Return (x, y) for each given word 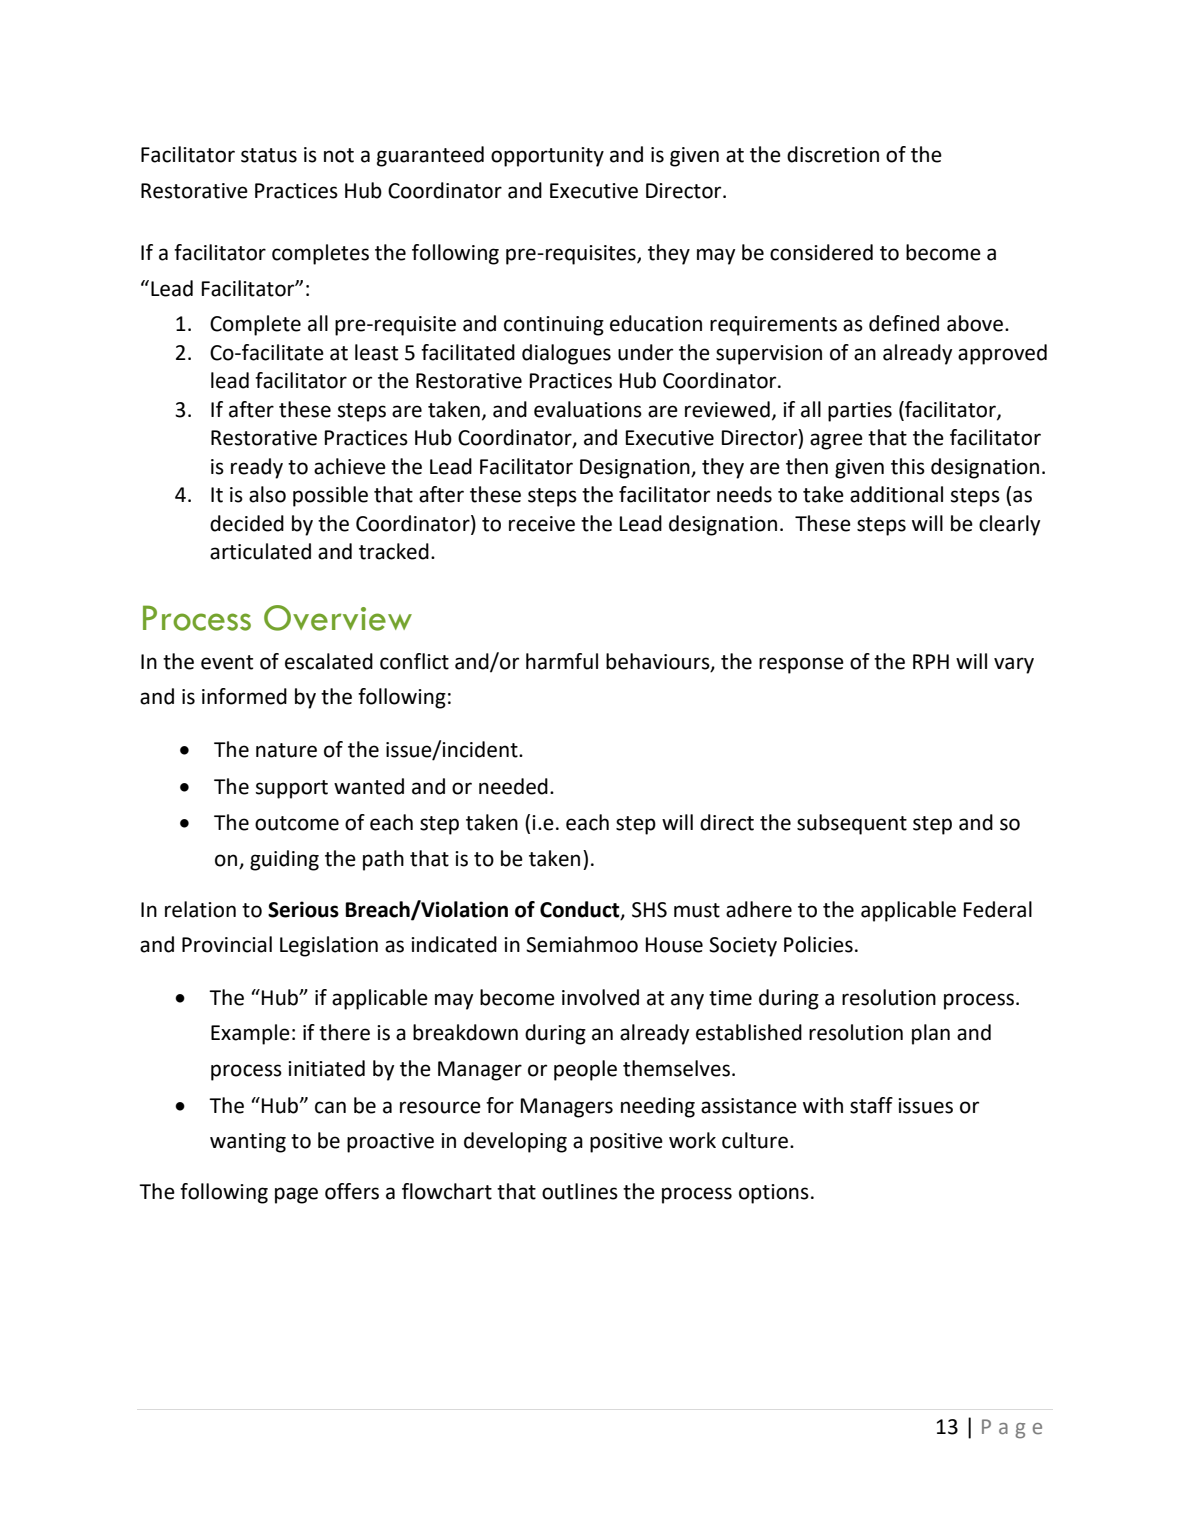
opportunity (547, 157)
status (269, 155)
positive (626, 1143)
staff (871, 1105)
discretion (833, 154)
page (296, 1195)
